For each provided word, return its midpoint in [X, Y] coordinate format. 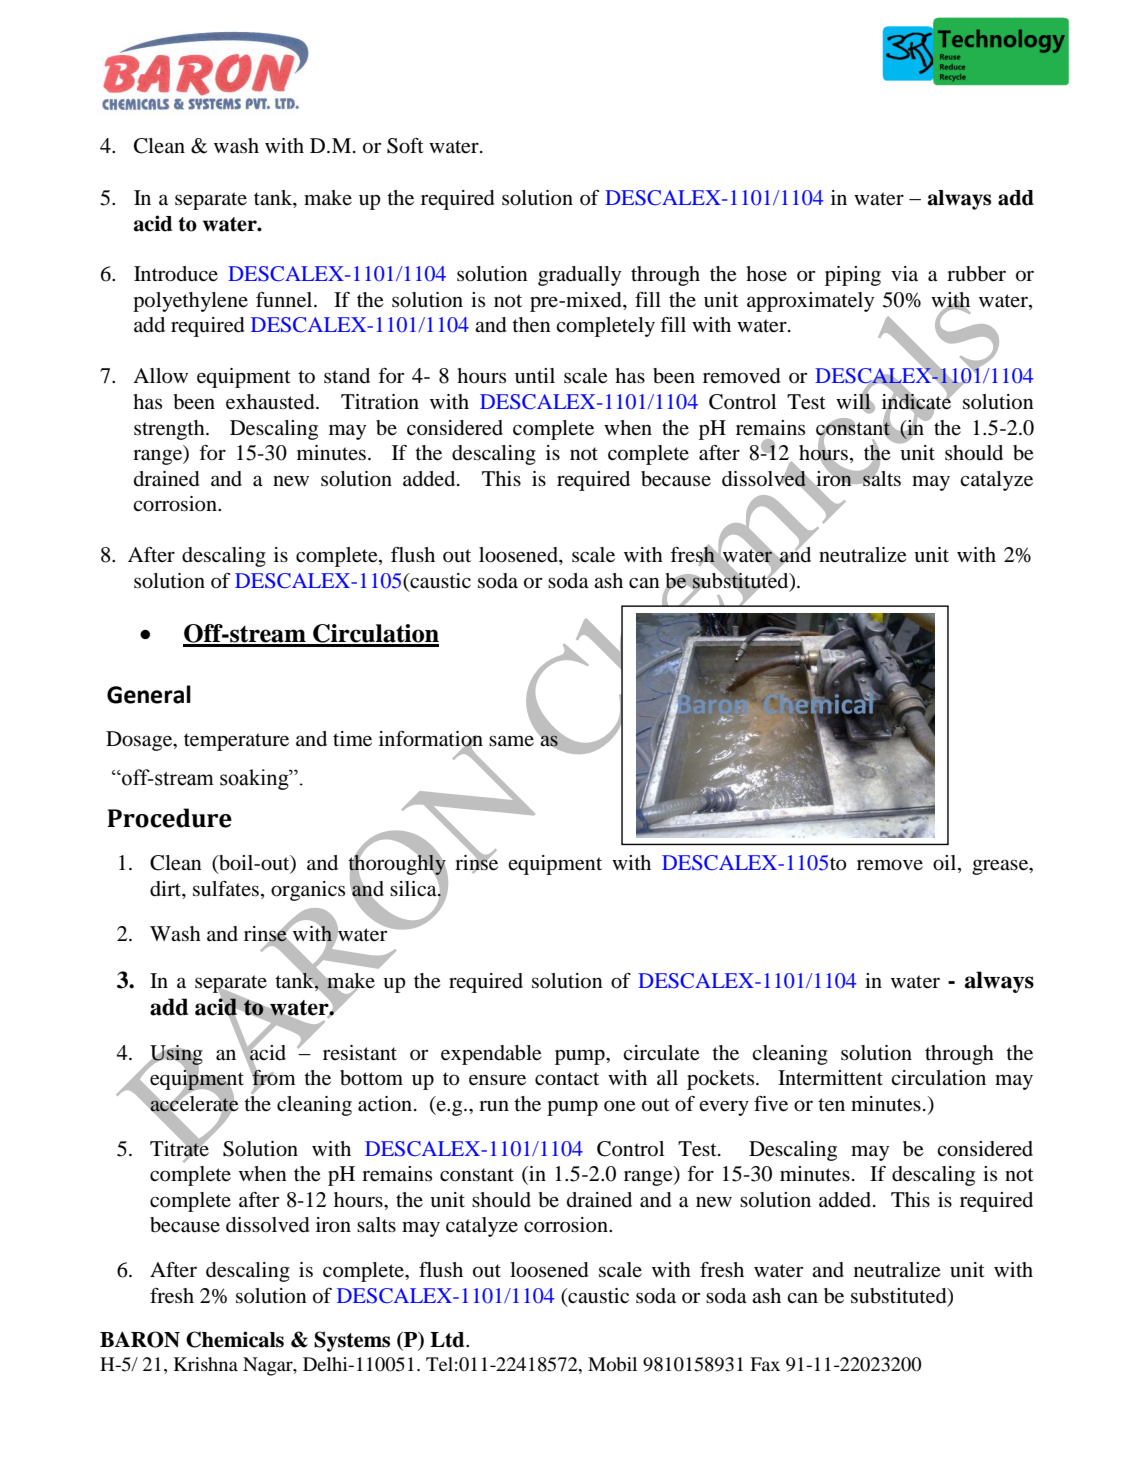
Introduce [176, 274]
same [511, 740]
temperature [236, 742]
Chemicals [235, 1339]
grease [1001, 867]
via [904, 273]
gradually [579, 276]
